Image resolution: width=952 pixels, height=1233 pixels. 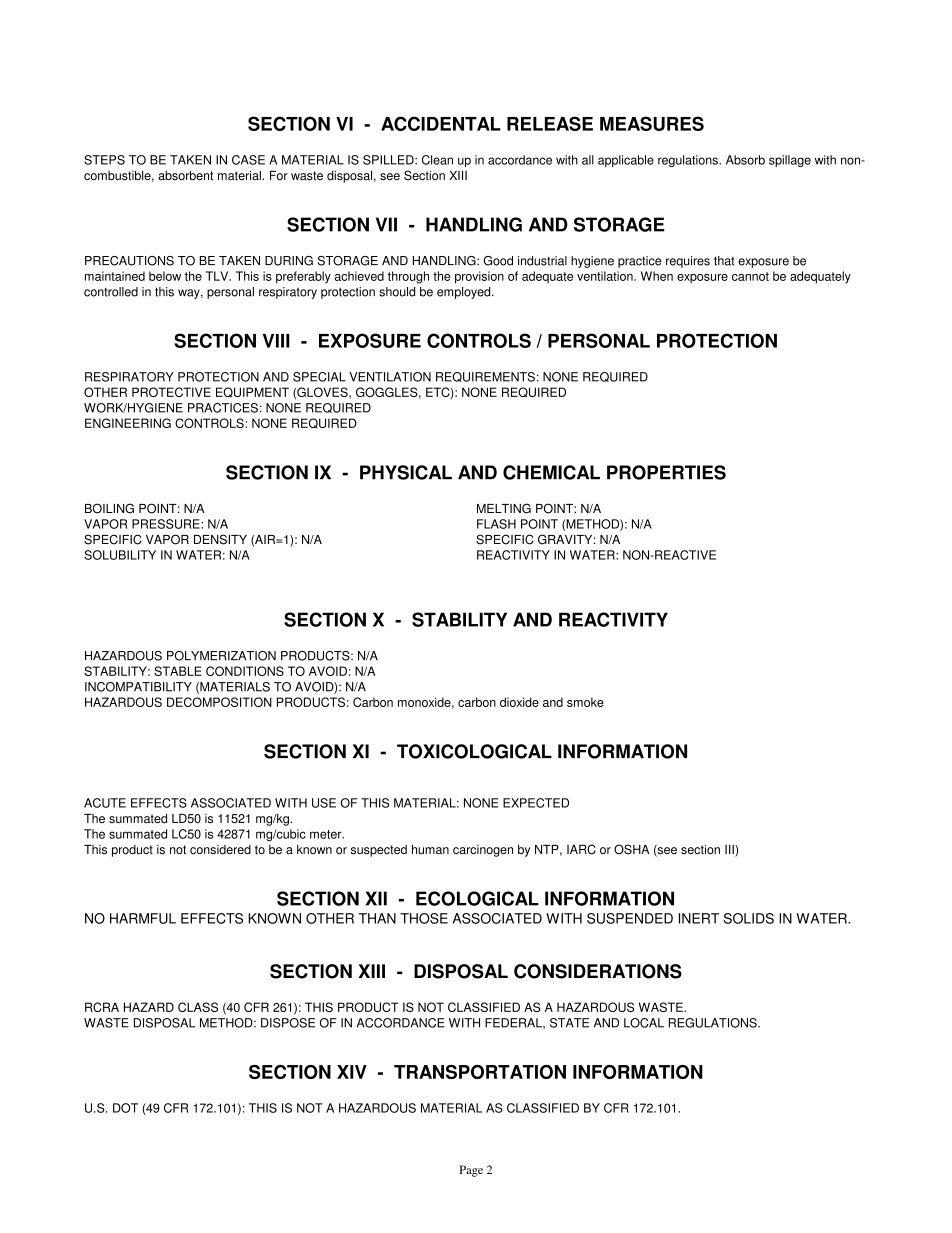 What do you see at coordinates (652, 123) in the screenshot?
I see `MEASURES` at bounding box center [652, 123].
